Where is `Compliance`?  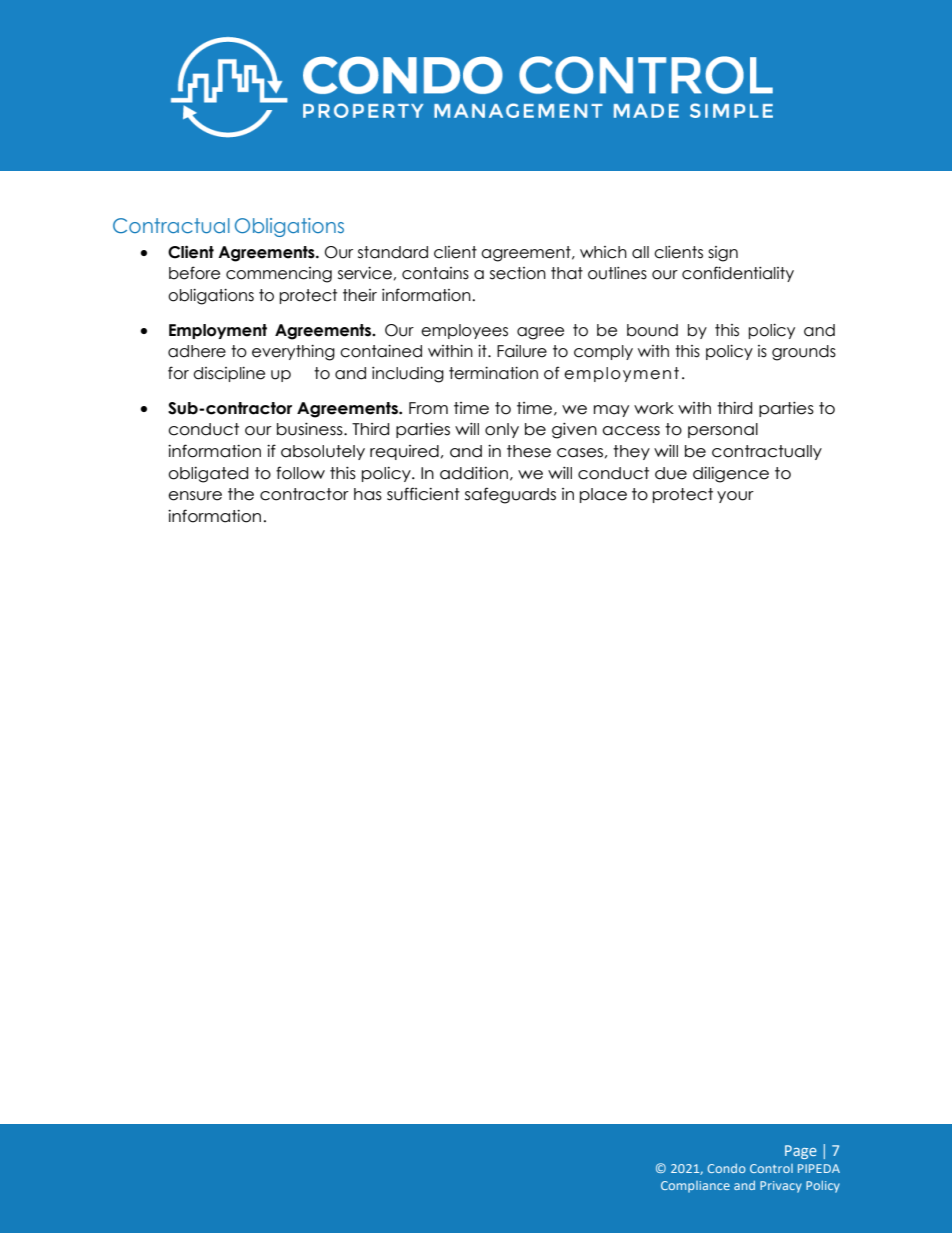
Compliance is located at coordinates (695, 1187).
